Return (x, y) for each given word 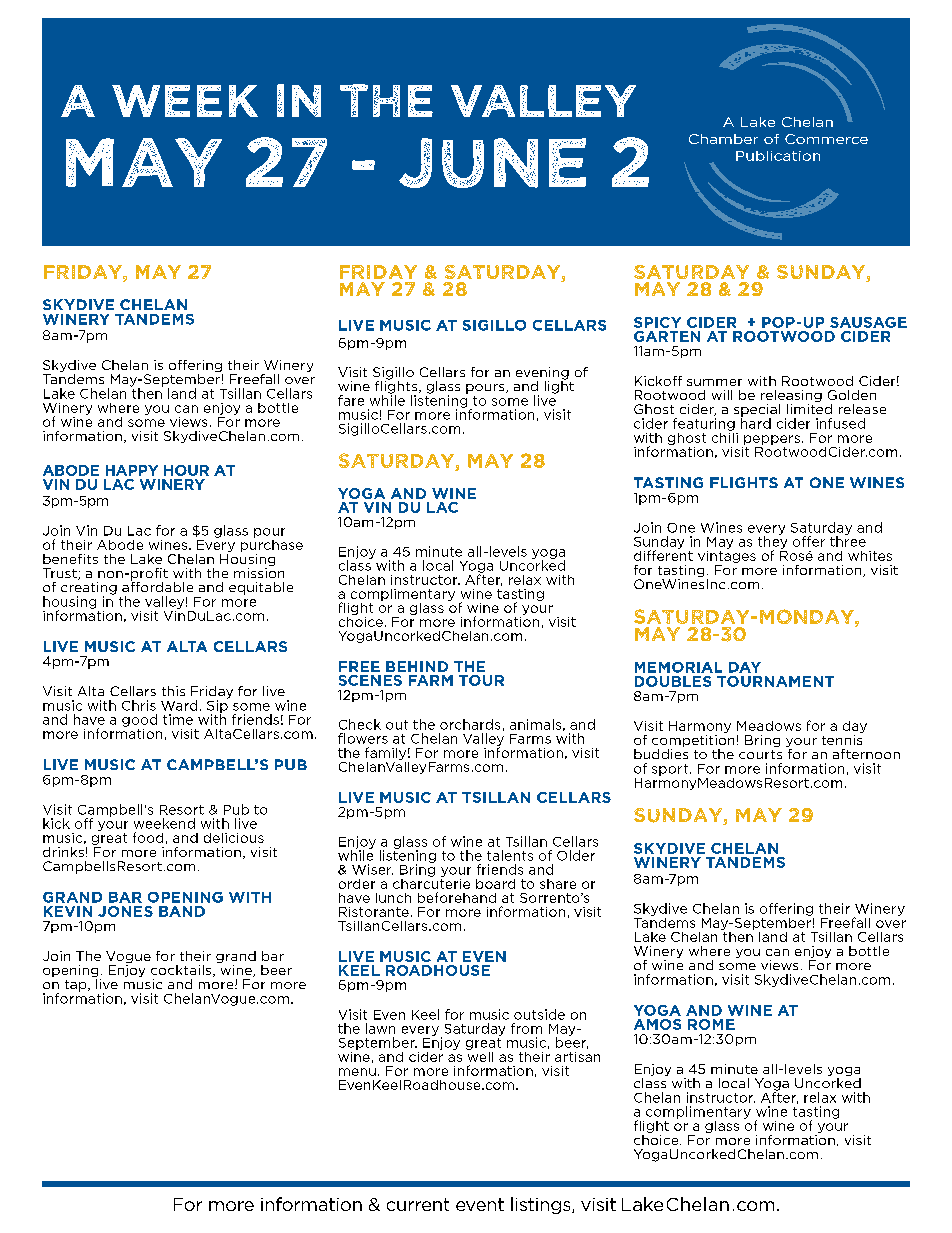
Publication (778, 156)
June (492, 163)
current (418, 1204)
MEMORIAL (678, 667)
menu (357, 1072)
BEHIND (417, 666)
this (173, 691)
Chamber (723, 139)
